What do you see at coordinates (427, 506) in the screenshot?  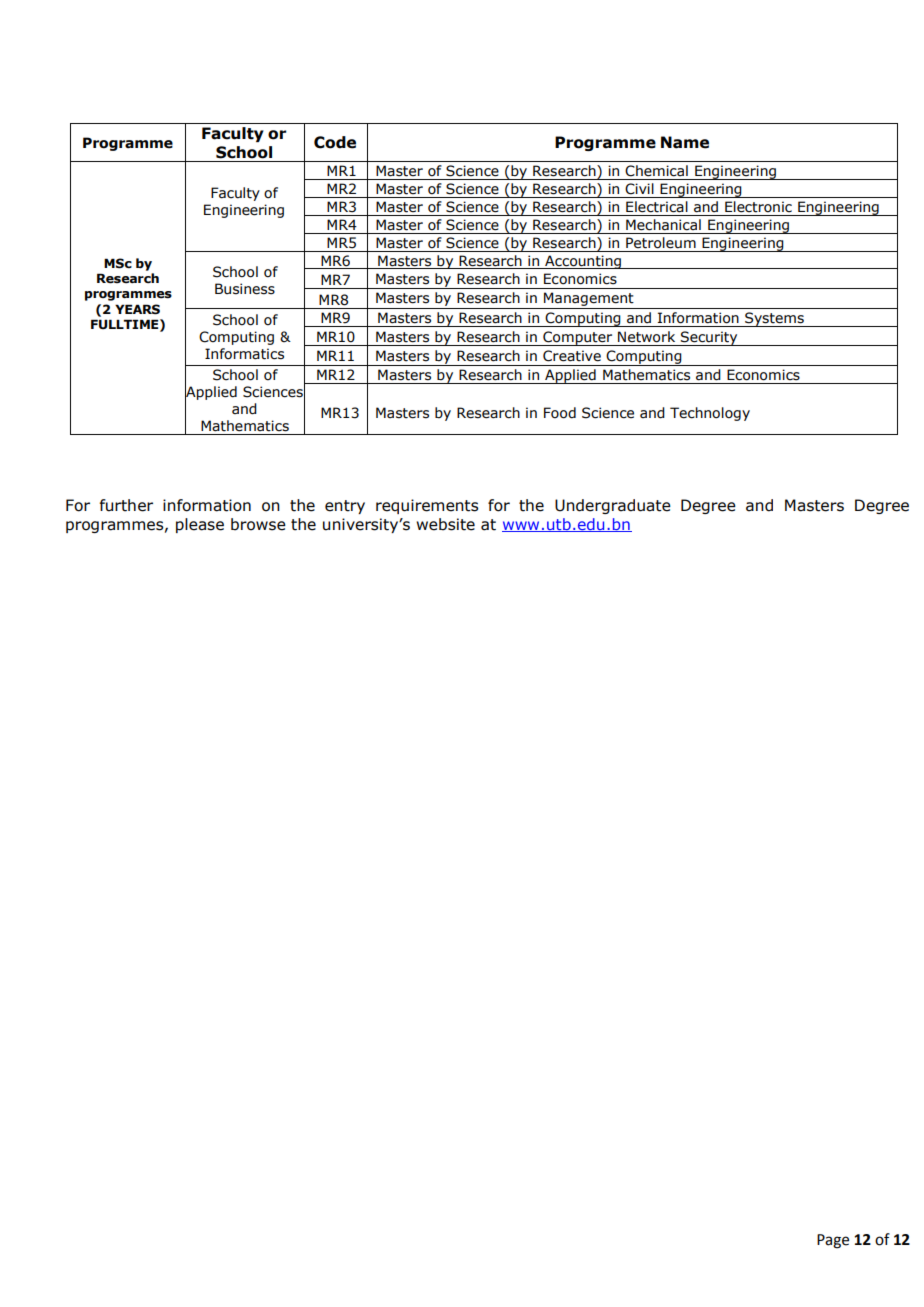 I see `requirements` at bounding box center [427, 506].
